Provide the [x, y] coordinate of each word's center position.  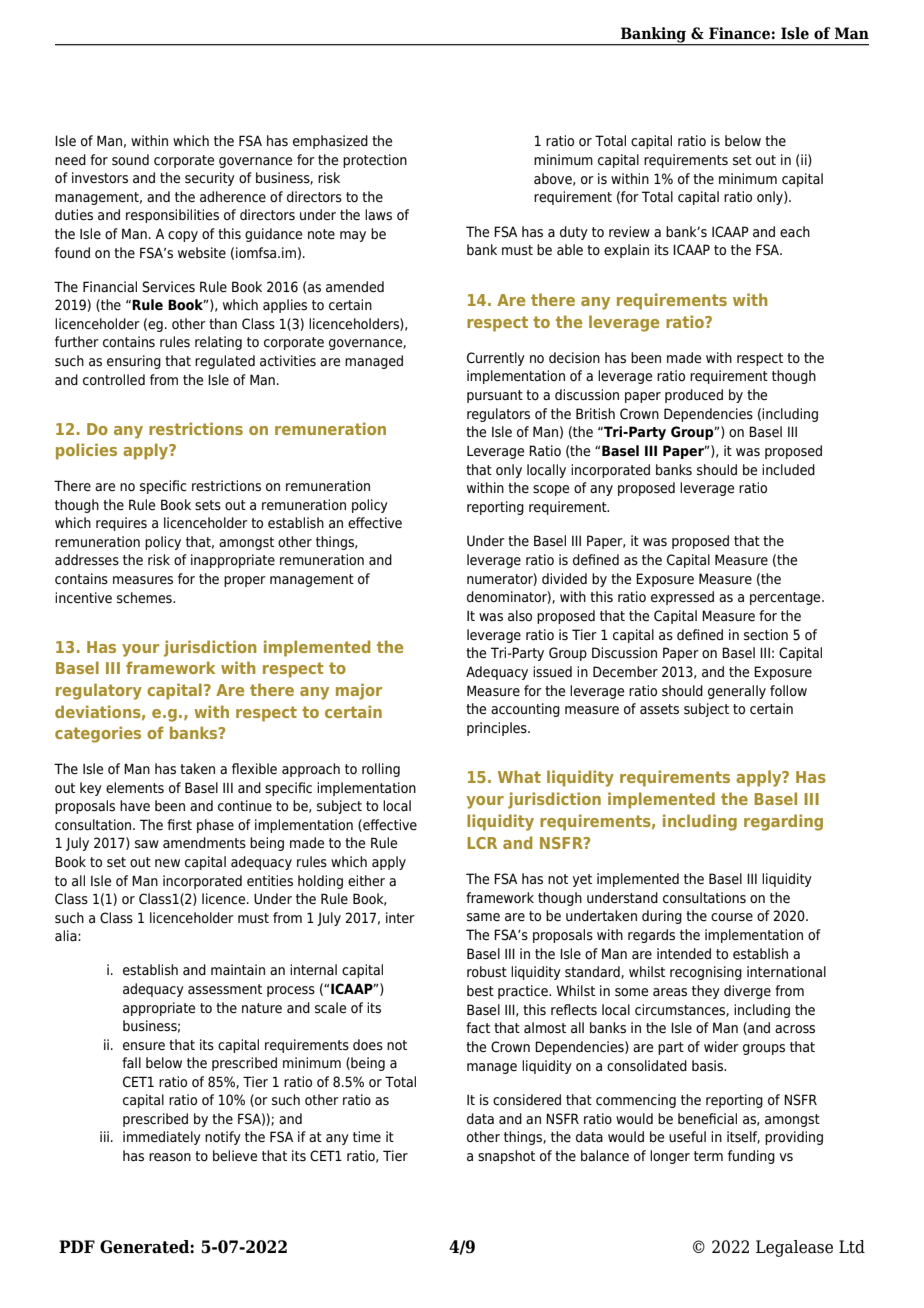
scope [551, 490]
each [795, 231]
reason [170, 1157]
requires [121, 524]
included [788, 469]
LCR [482, 843]
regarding [783, 822]
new [167, 863]
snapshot [506, 1157]
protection [375, 161]
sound [130, 159]
